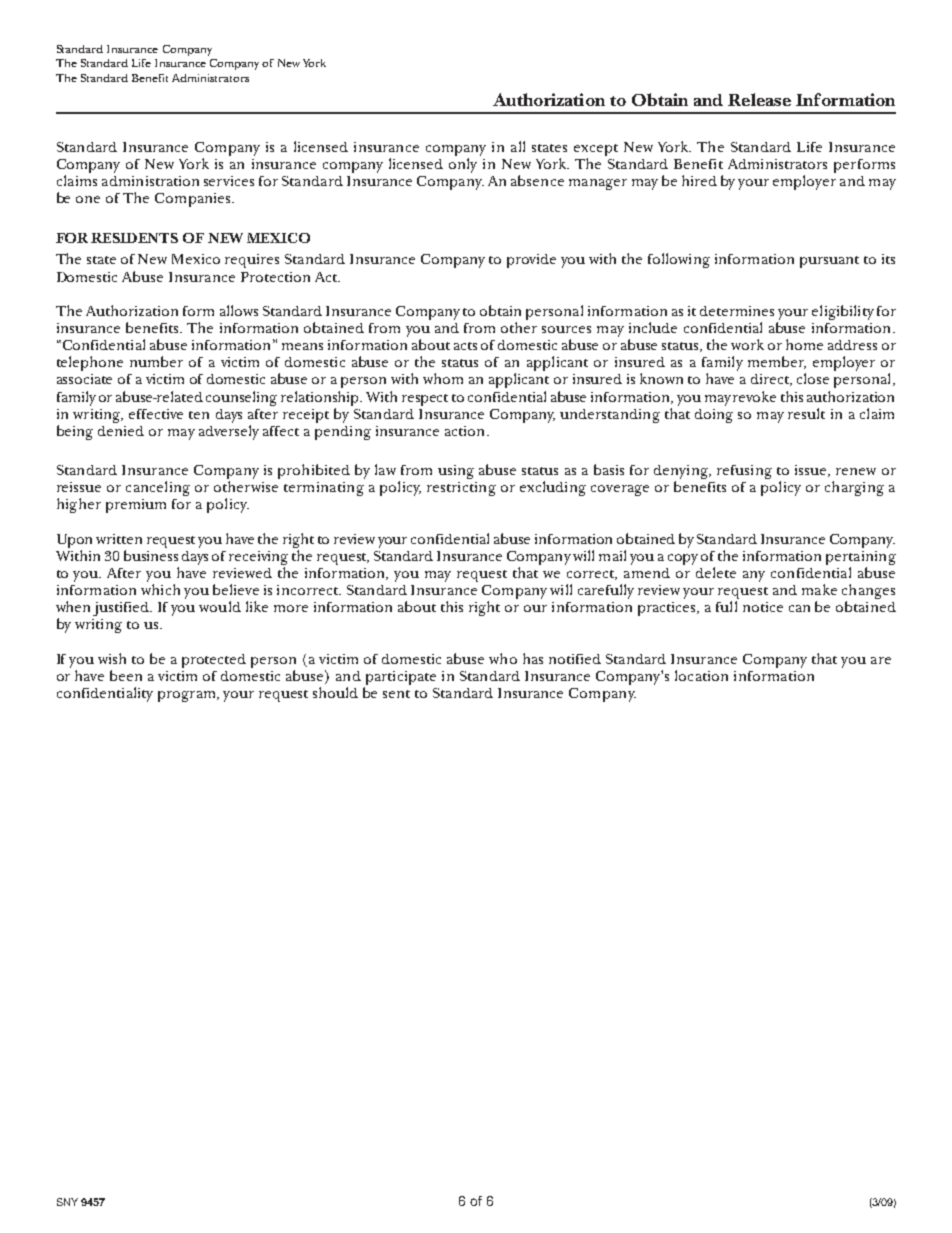  I want to click on provide, so click(531, 261).
